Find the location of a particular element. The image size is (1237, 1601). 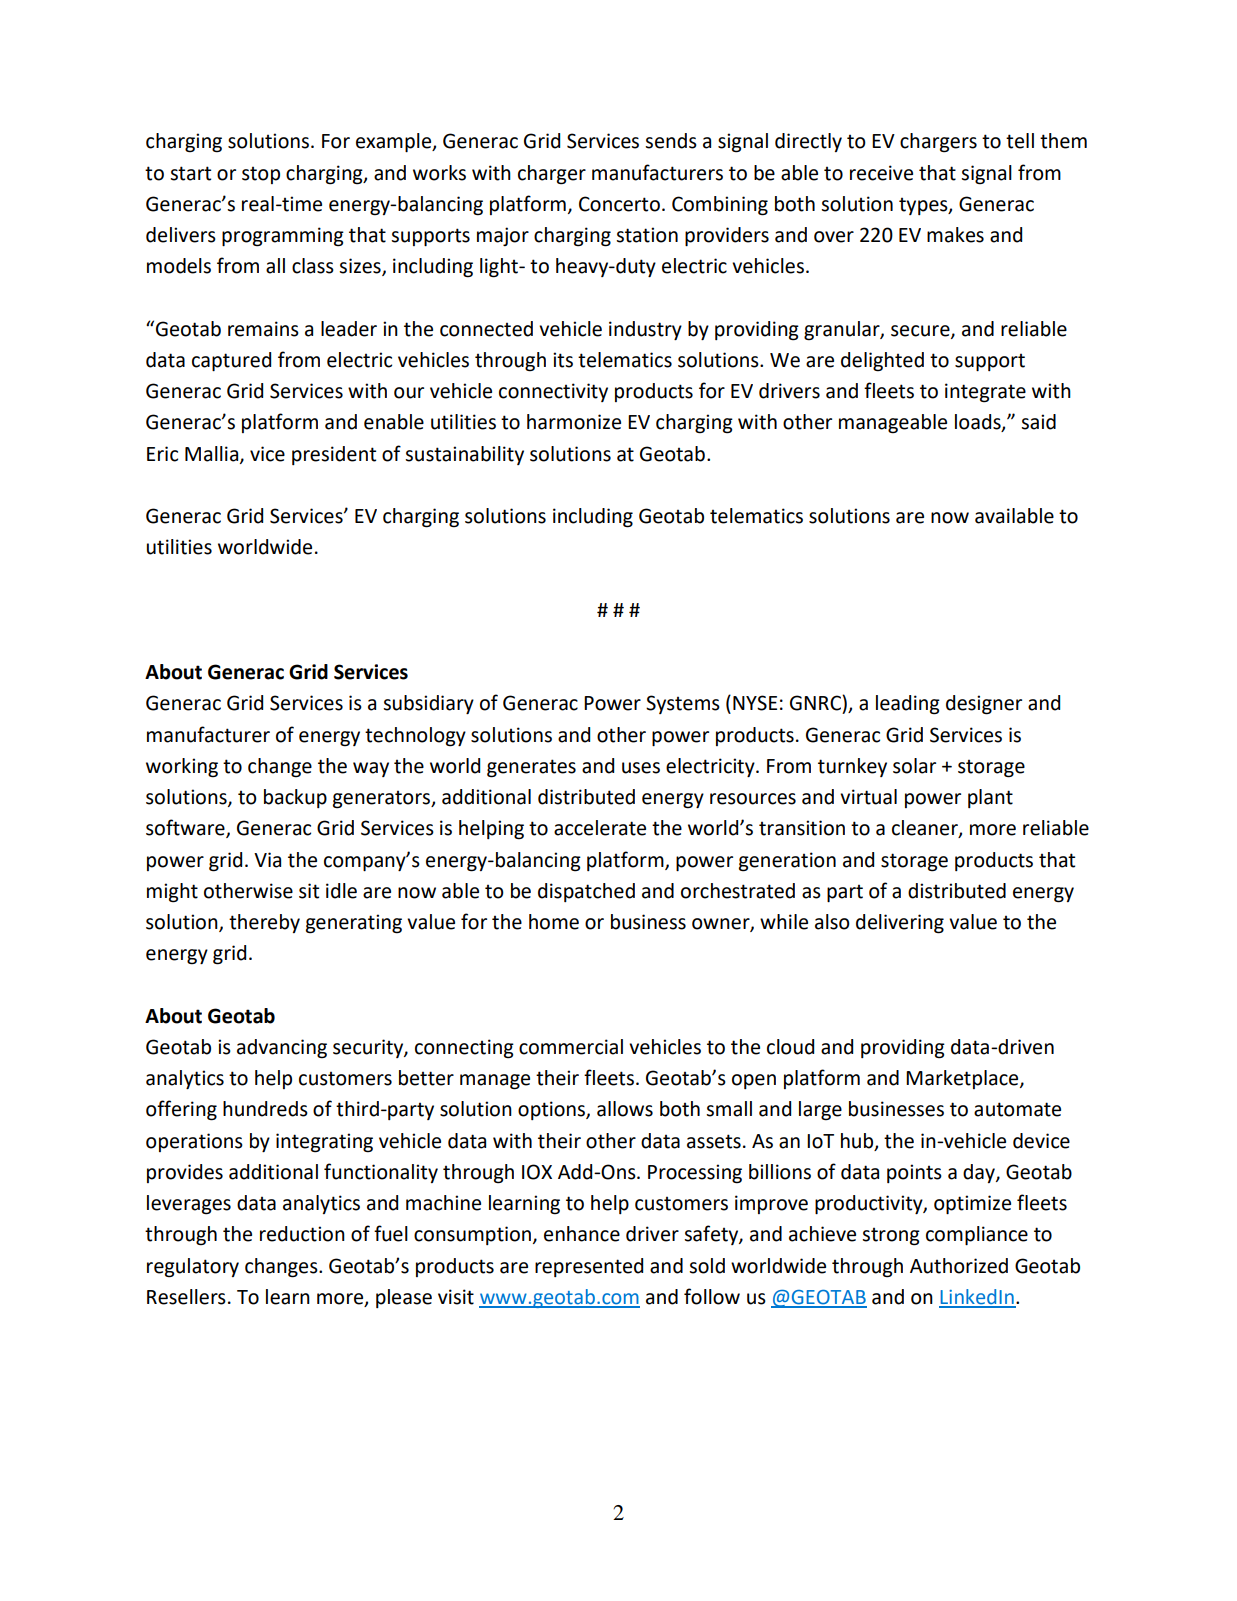

dispatched is located at coordinates (586, 892).
